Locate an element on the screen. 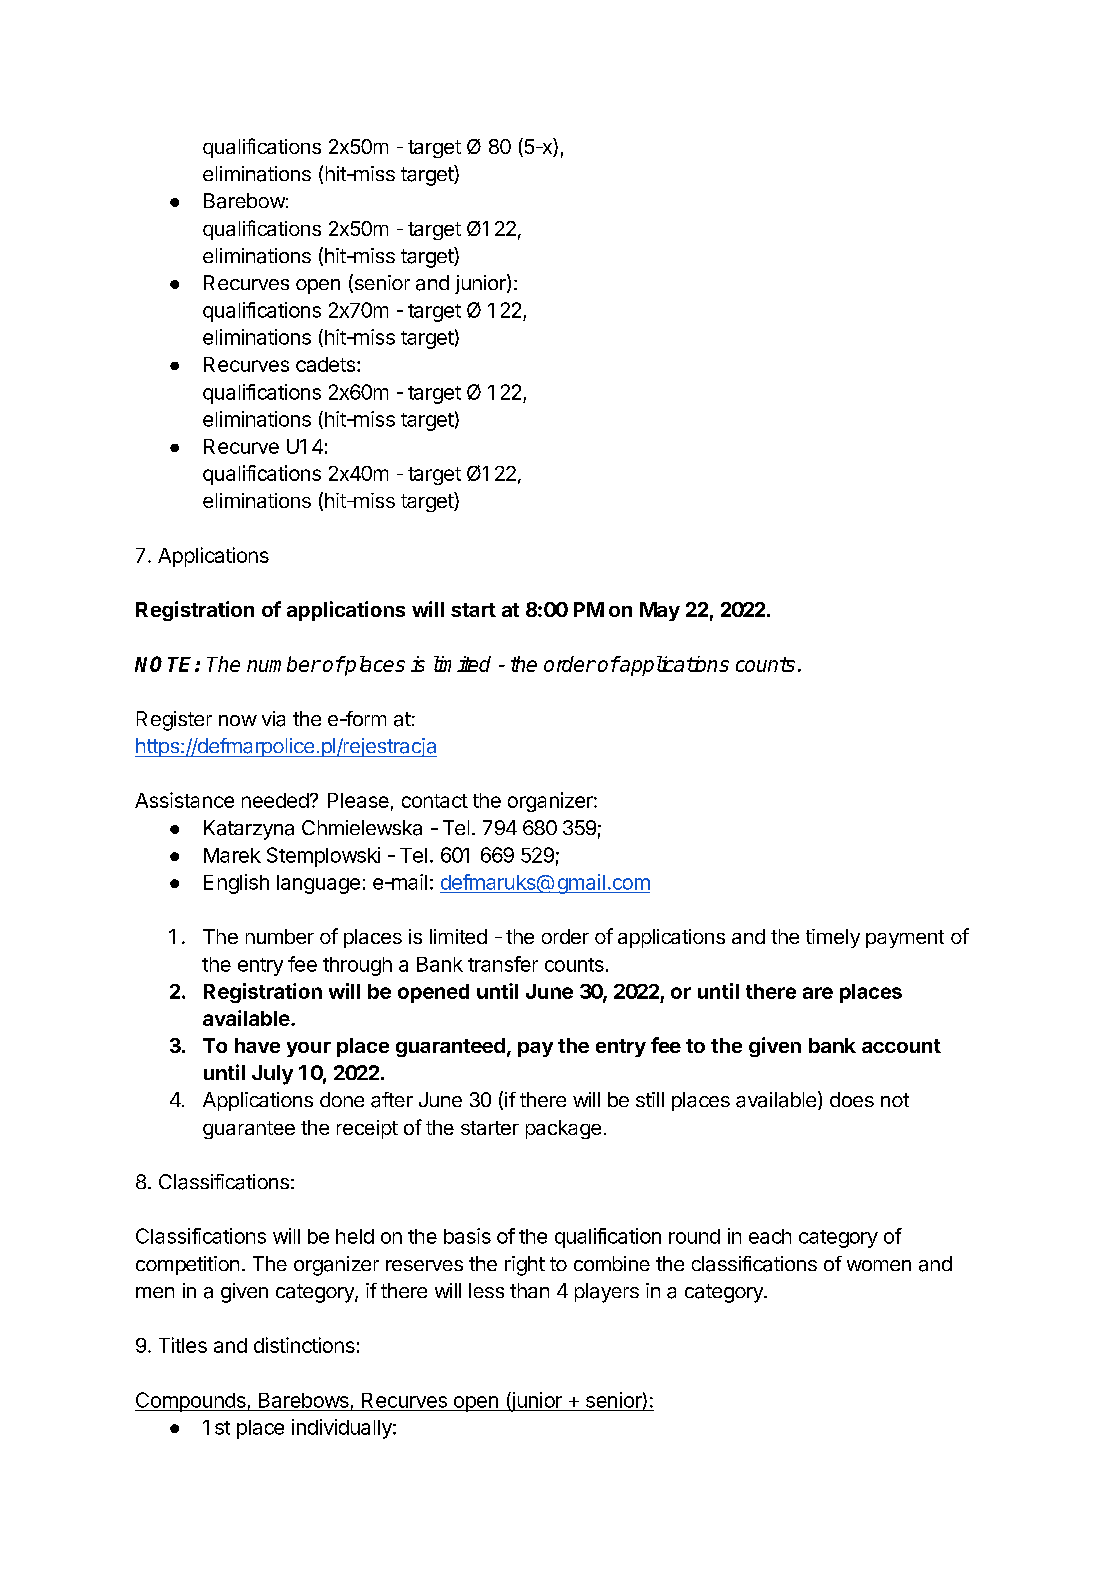 The image size is (1115, 1576). NOTE is located at coordinates (165, 664).
